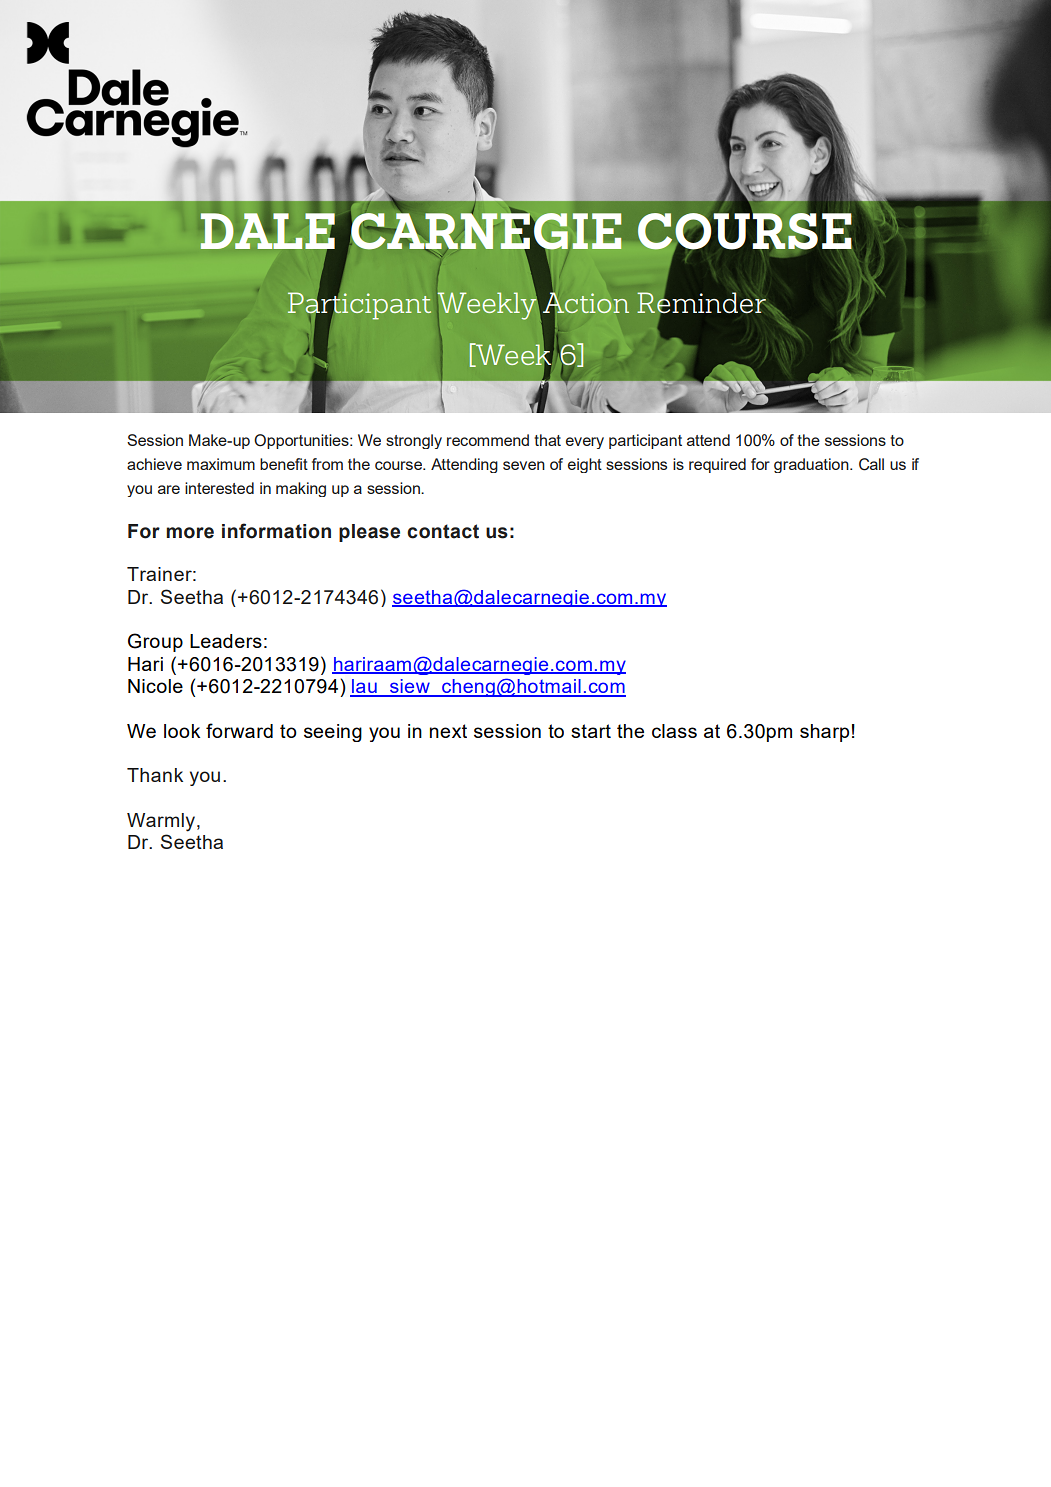 This screenshot has width=1051, height=1487. Describe the element at coordinates (155, 642) in the screenshot. I see `Group` at that location.
